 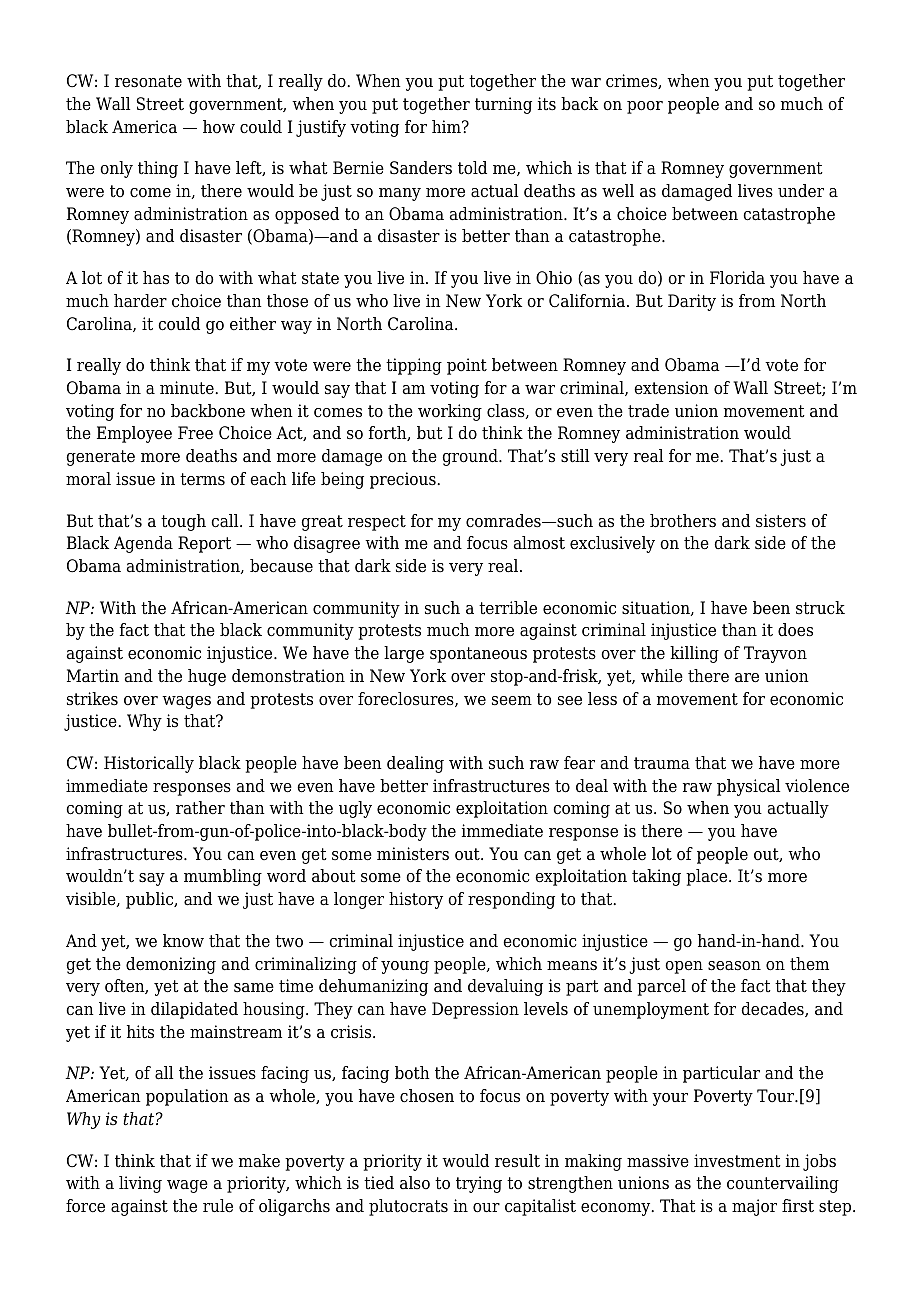 I want to click on how, so click(x=219, y=127).
